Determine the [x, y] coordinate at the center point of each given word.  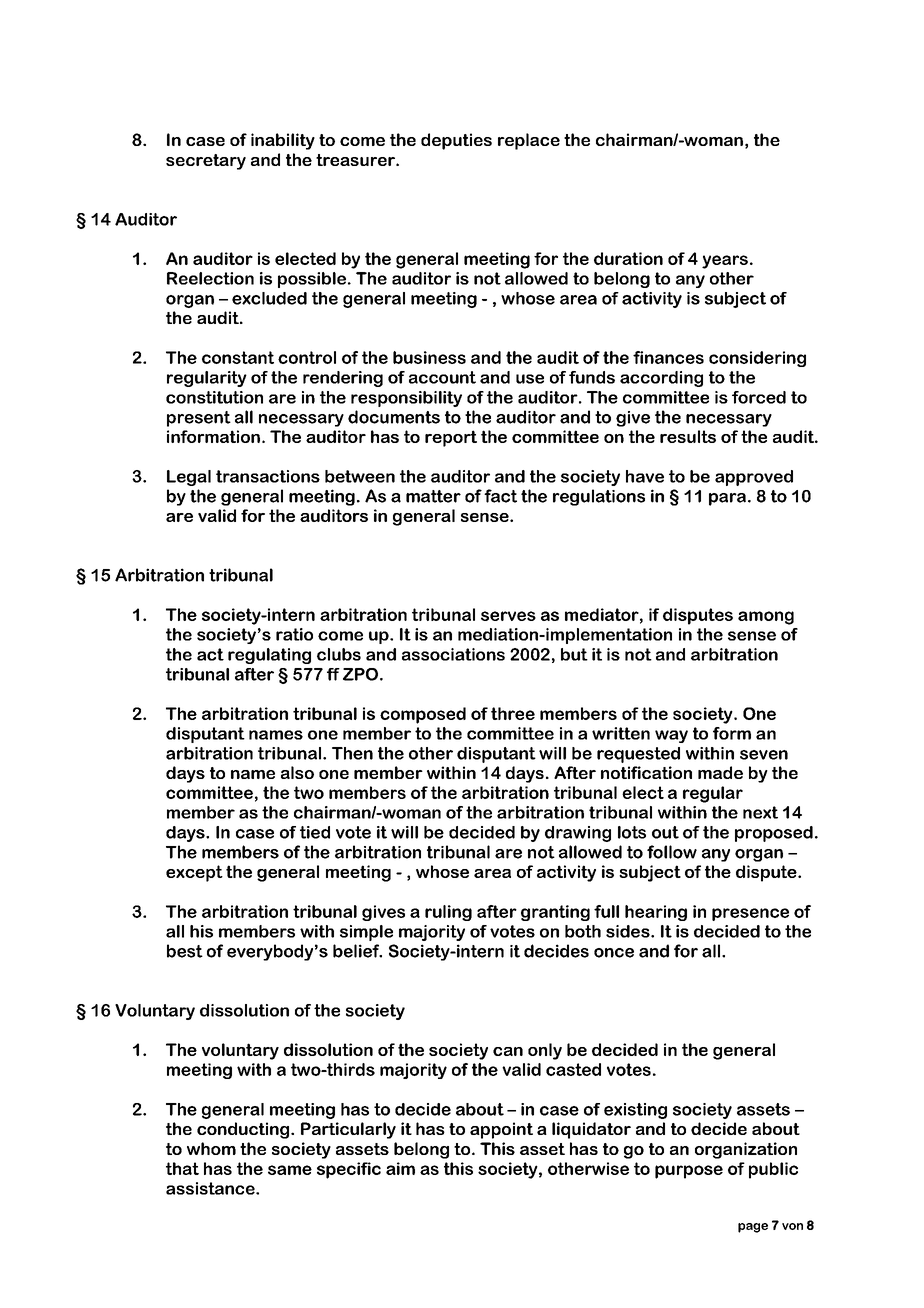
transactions [268, 476]
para [727, 499]
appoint [501, 1130]
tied [315, 832]
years [725, 262]
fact [500, 496]
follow [672, 852]
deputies [456, 141]
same [290, 1170]
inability [283, 141]
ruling [448, 913]
